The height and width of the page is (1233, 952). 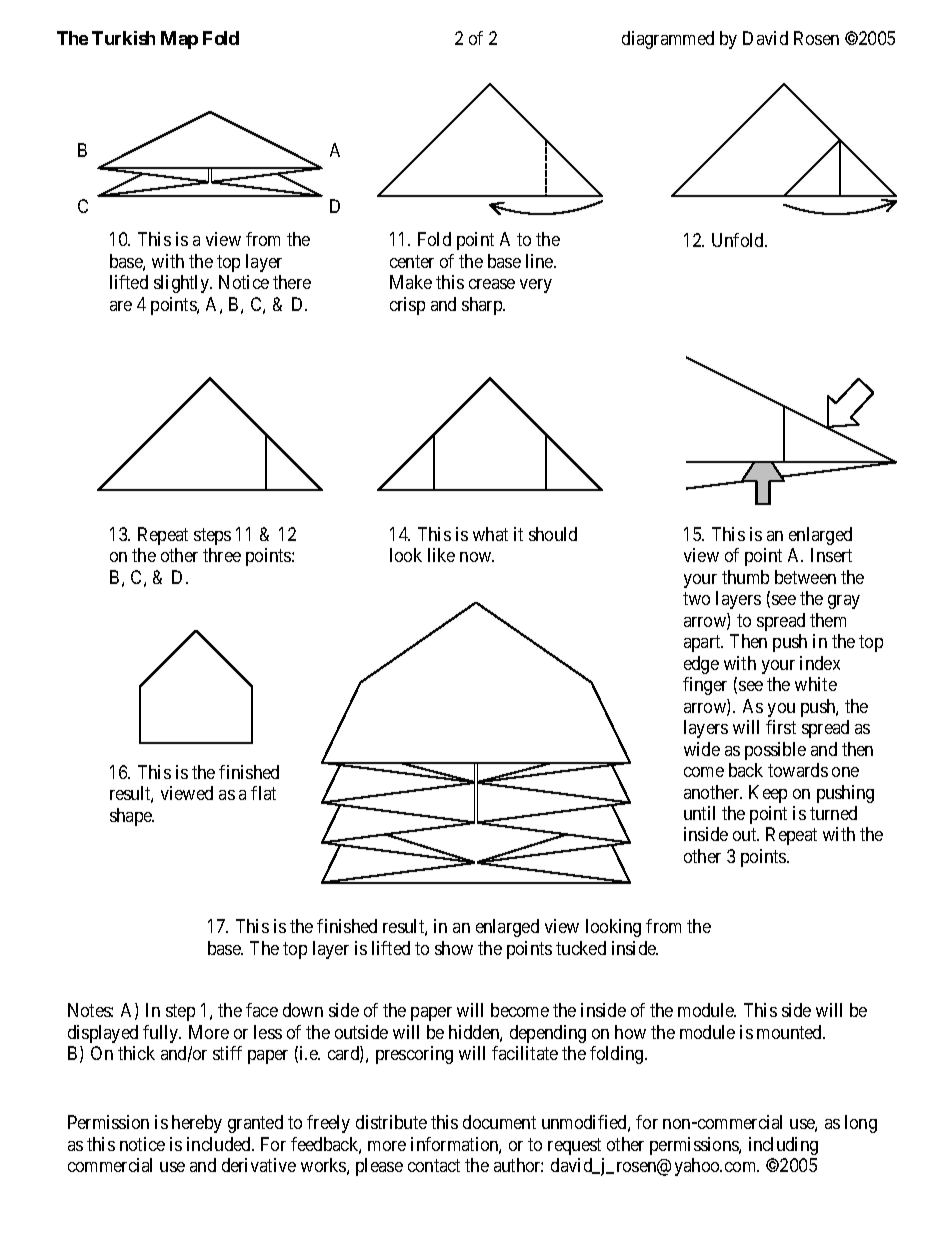 What do you see at coordinates (540, 261) in the page?
I see `line` at bounding box center [540, 261].
